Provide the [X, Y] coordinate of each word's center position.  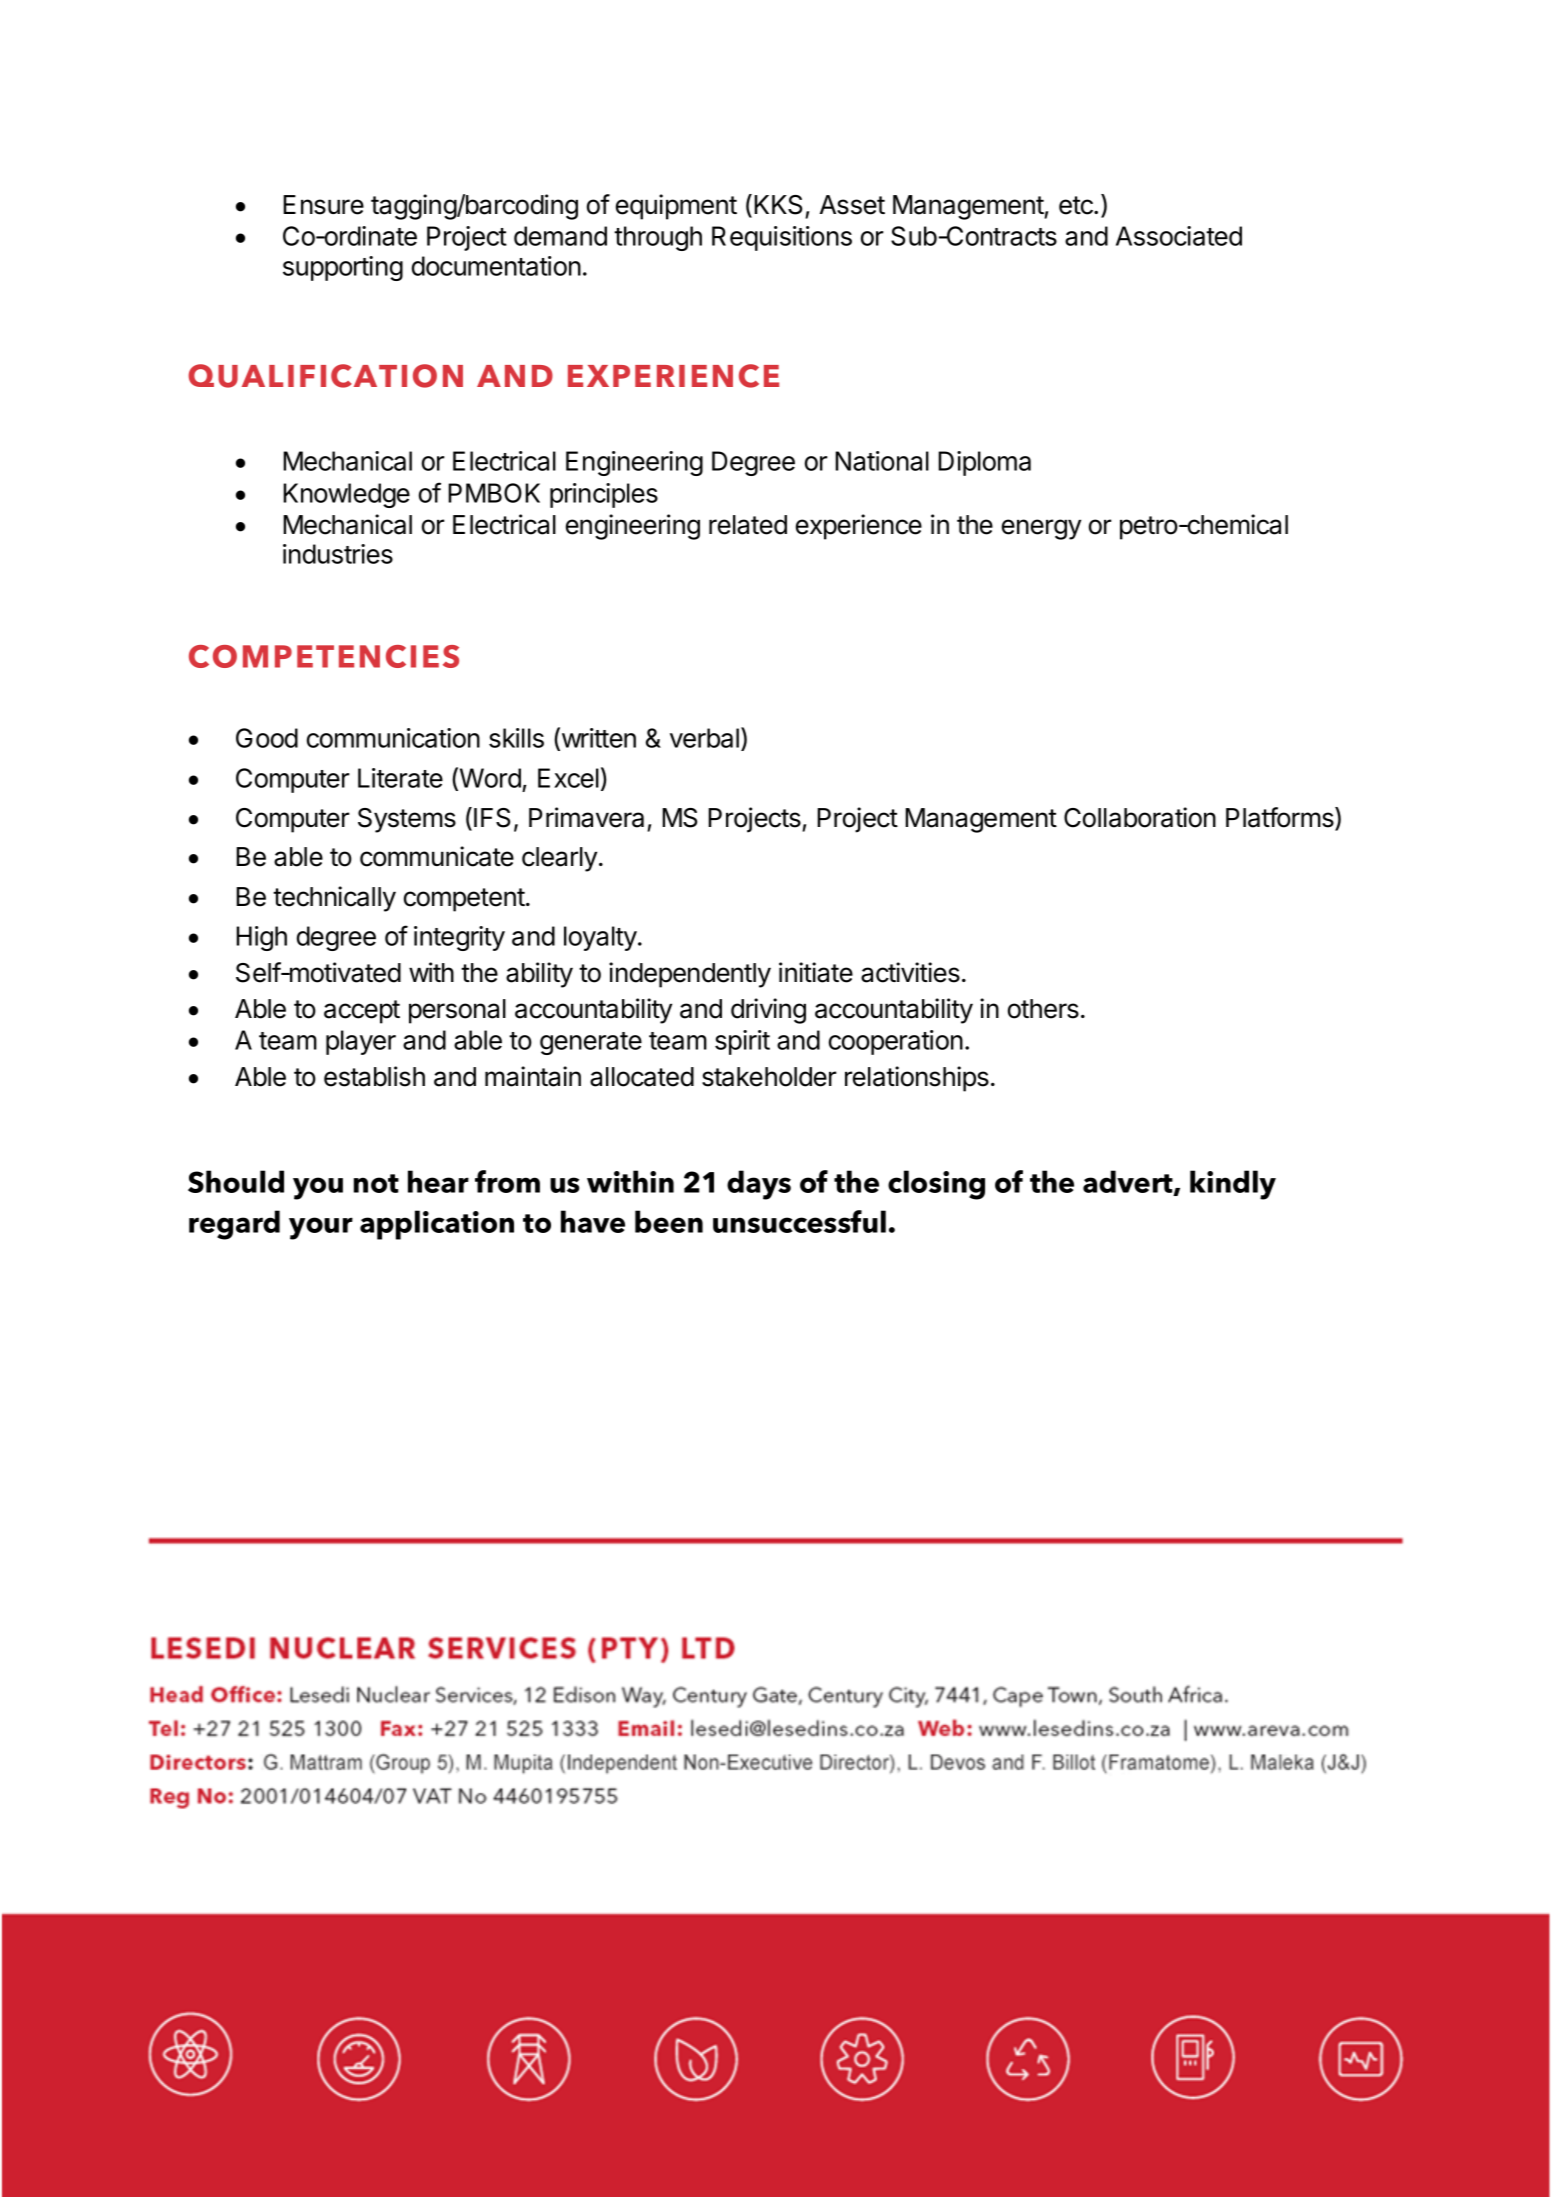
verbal [704, 738]
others [1043, 1009]
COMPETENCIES [324, 656]
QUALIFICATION [325, 376]
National [882, 461]
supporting [343, 268]
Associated [1179, 236]
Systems [407, 820]
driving [768, 1011]
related [748, 525]
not [376, 1183]
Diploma [984, 463]
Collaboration [1140, 817]
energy [1041, 529]
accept [362, 1012]
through [658, 238]
